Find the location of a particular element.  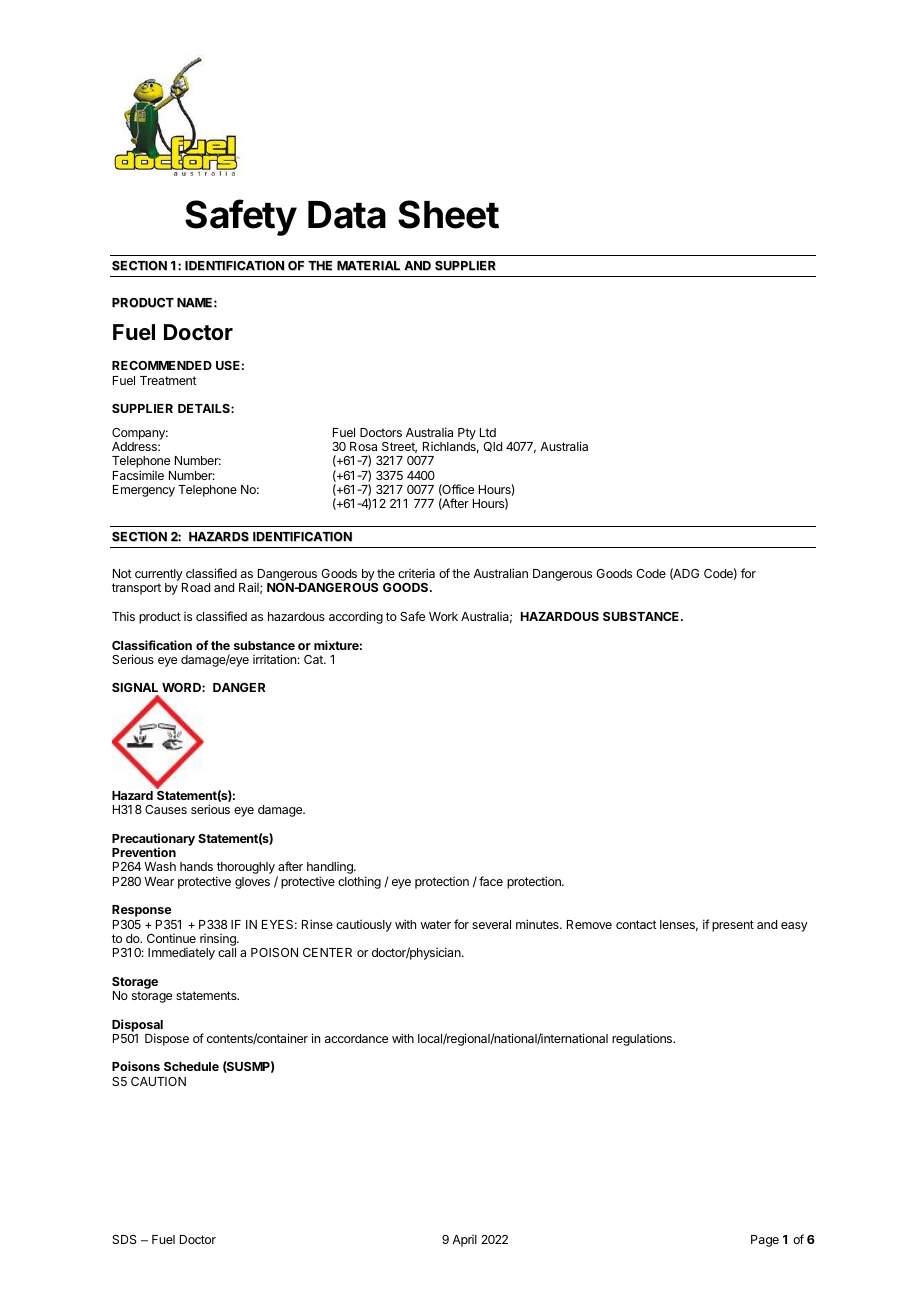

Ltd is located at coordinates (488, 432).
